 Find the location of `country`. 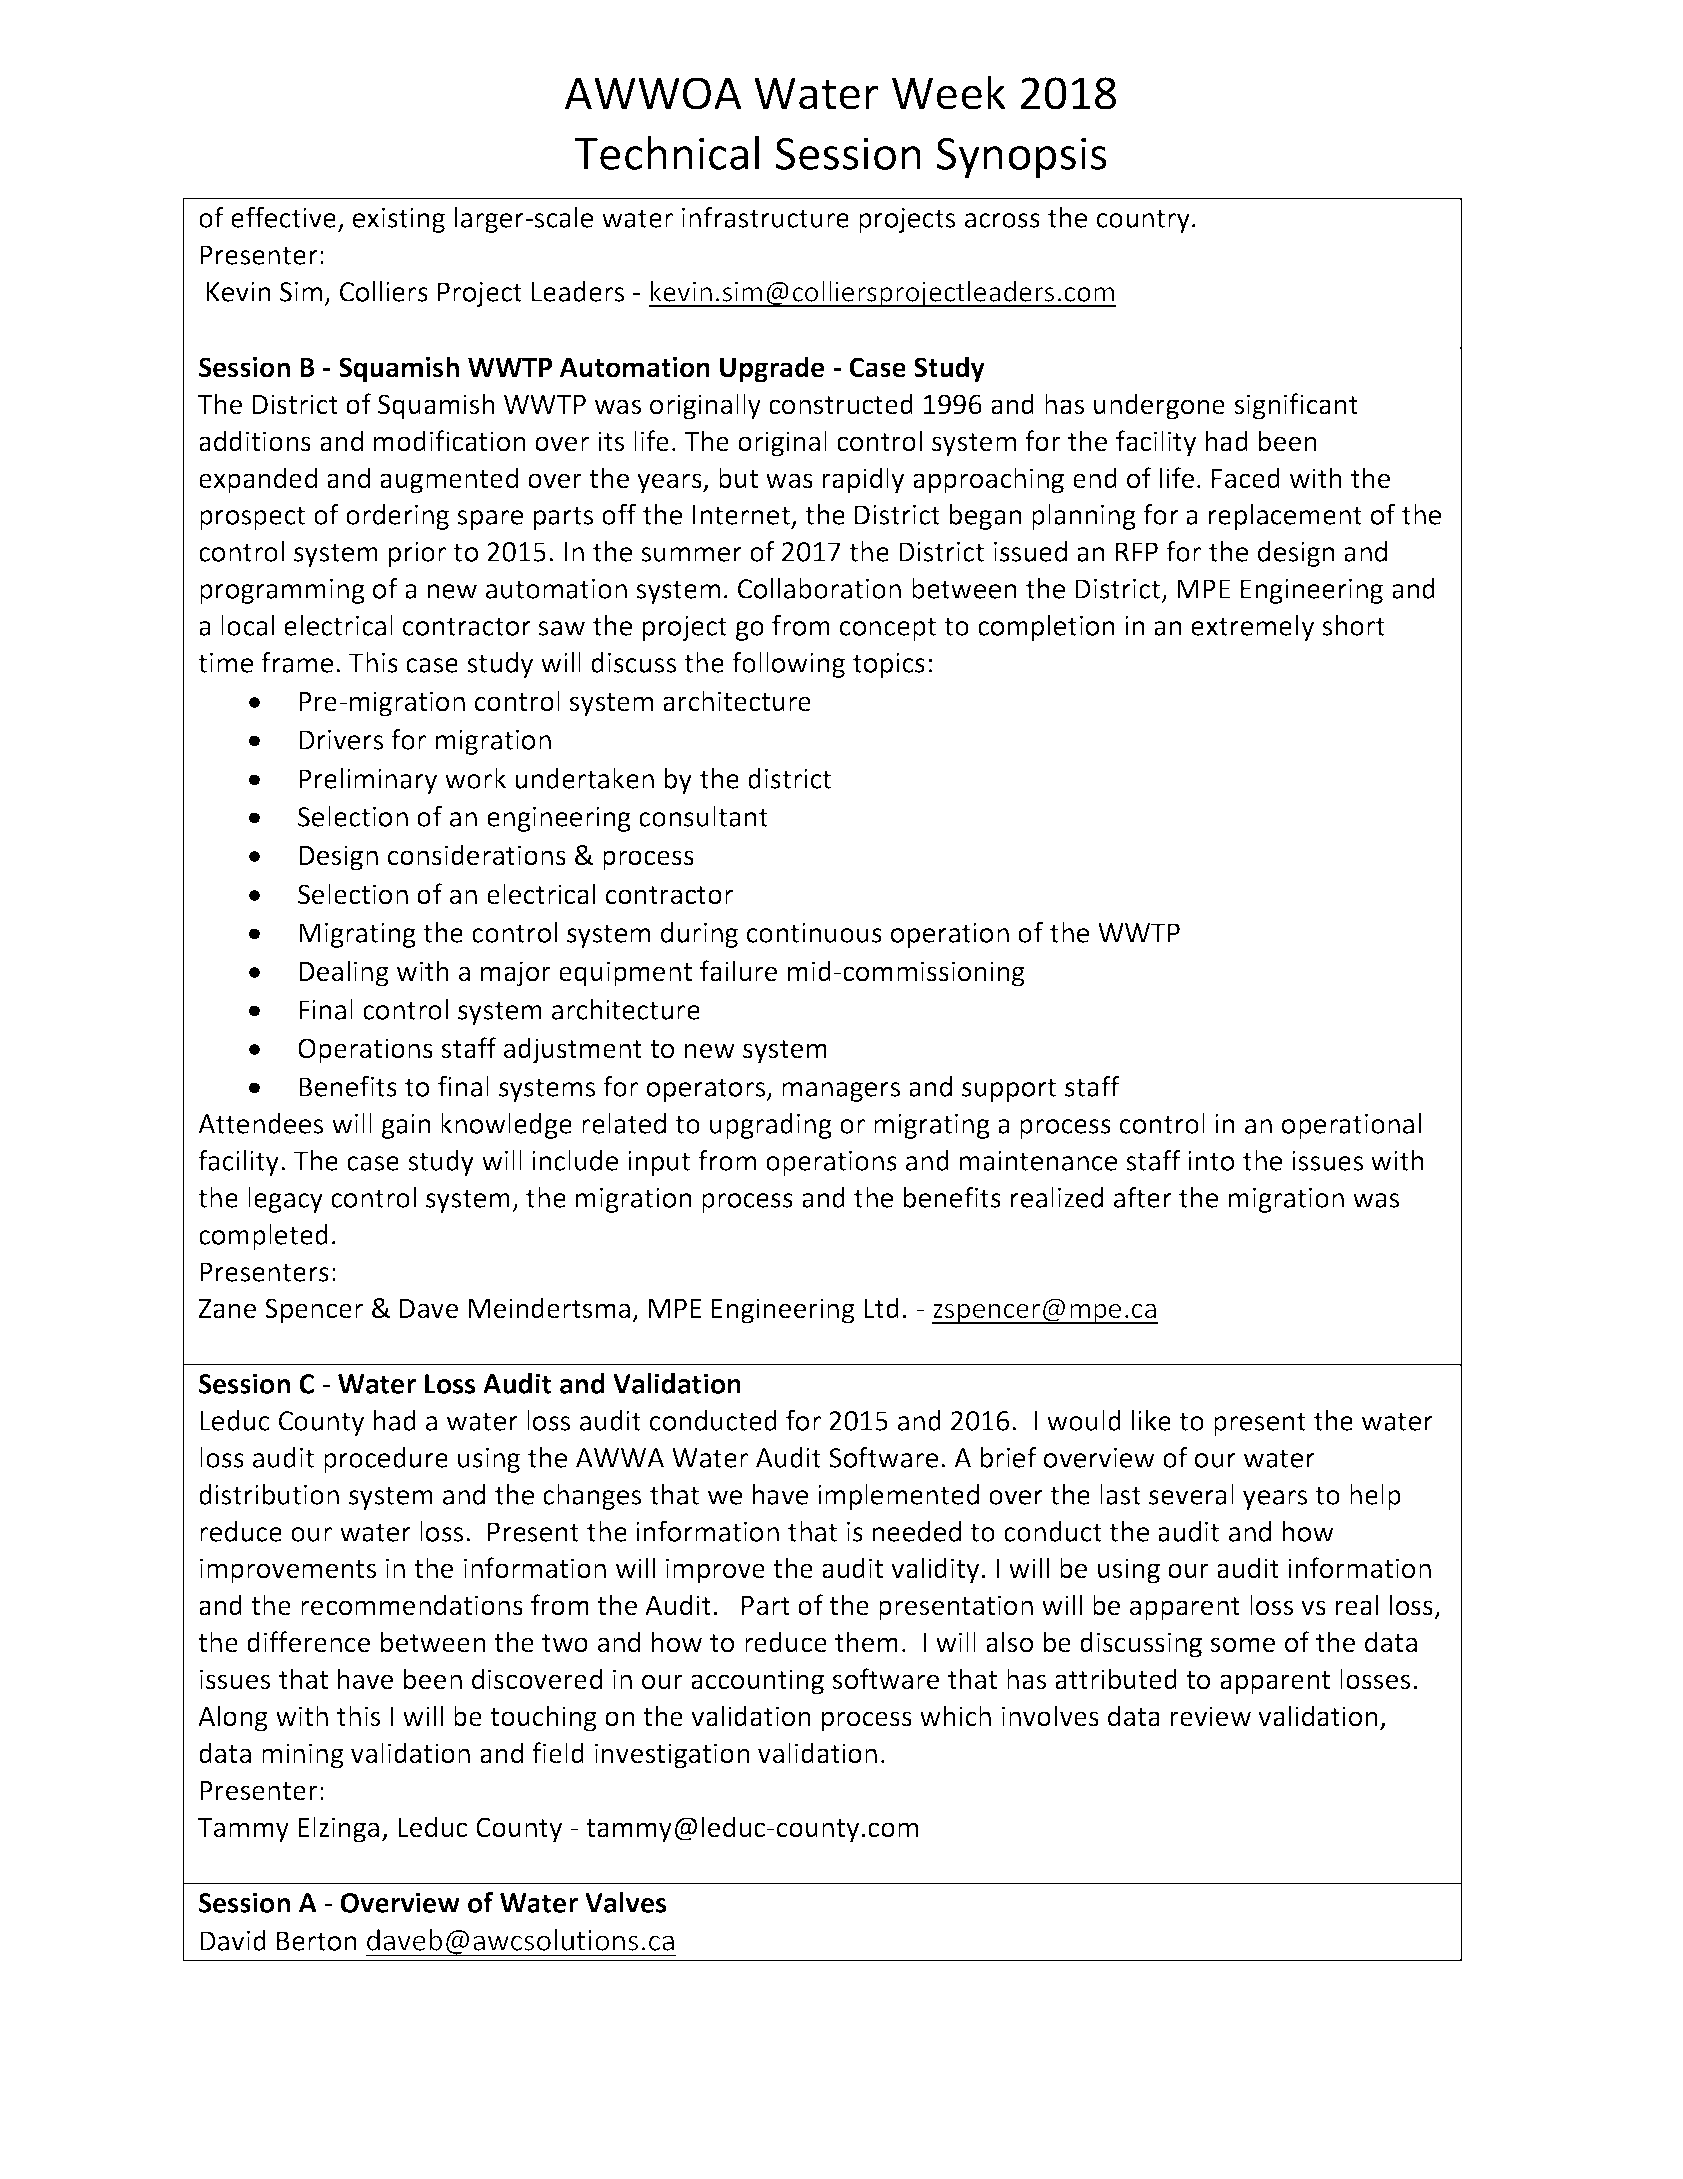

country is located at coordinates (1143, 221).
